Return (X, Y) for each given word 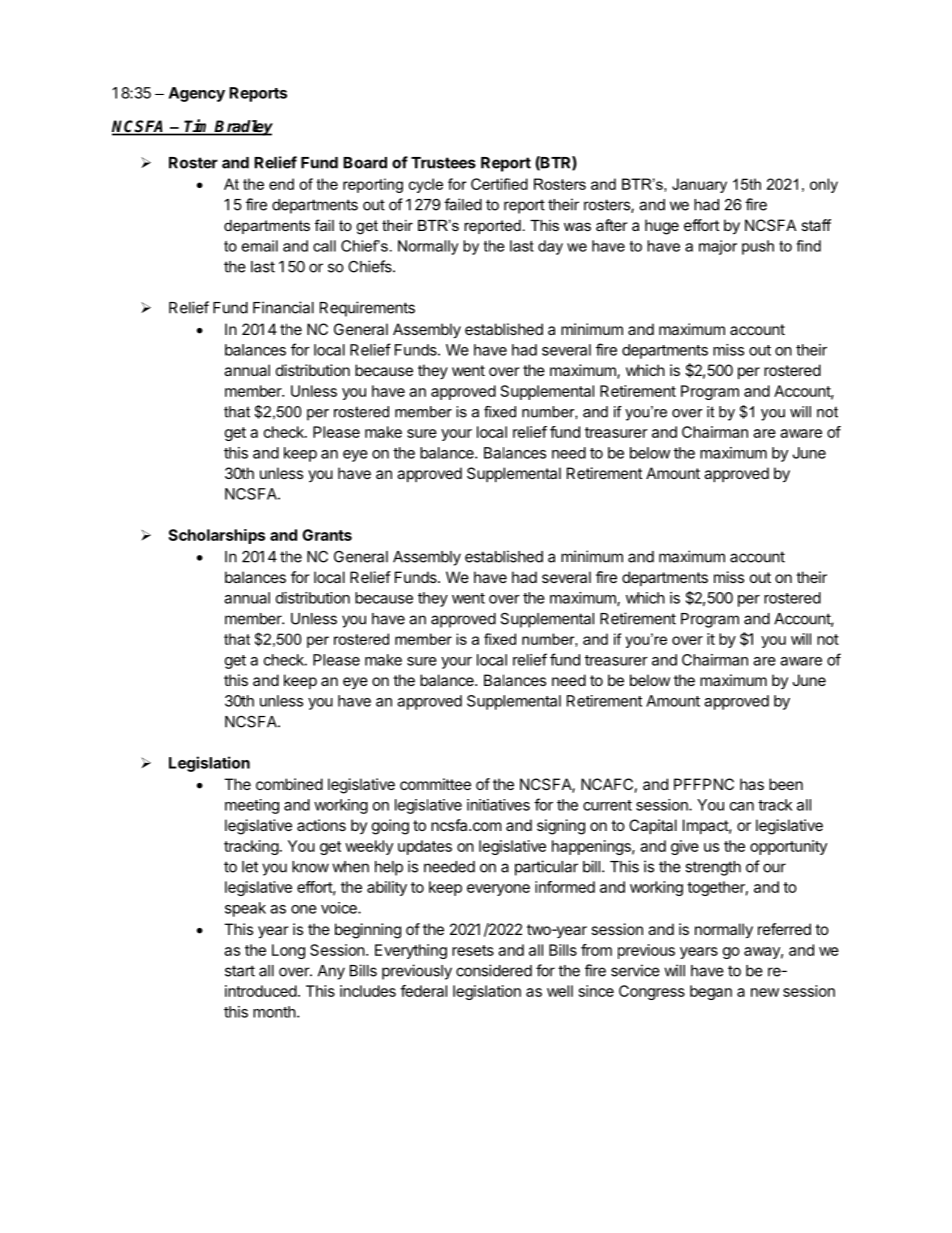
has (752, 784)
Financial (283, 307)
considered (494, 970)
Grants (327, 535)
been (786, 784)
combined (289, 784)
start (240, 971)
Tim (198, 127)
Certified (499, 184)
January (699, 185)
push (758, 247)
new (765, 992)
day (550, 247)
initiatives (498, 805)
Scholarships (216, 536)
